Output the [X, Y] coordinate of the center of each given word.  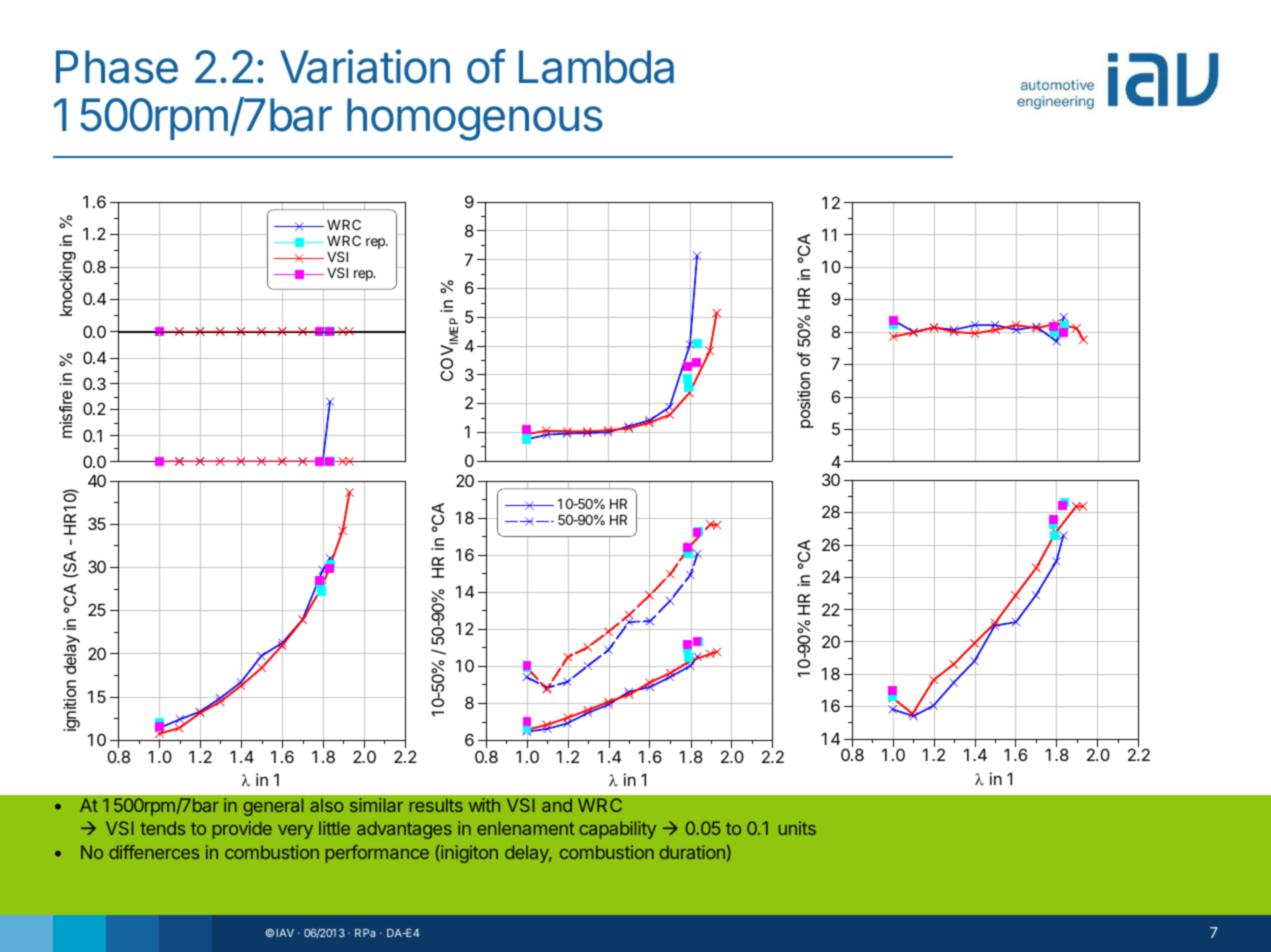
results [436, 805]
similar [376, 805]
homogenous [475, 119]
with [484, 805]
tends [162, 828]
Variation [365, 66]
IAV [285, 933]
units [797, 828]
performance [377, 854]
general [273, 807]
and [557, 805]
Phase [117, 67]
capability [617, 830]
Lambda [596, 67]
